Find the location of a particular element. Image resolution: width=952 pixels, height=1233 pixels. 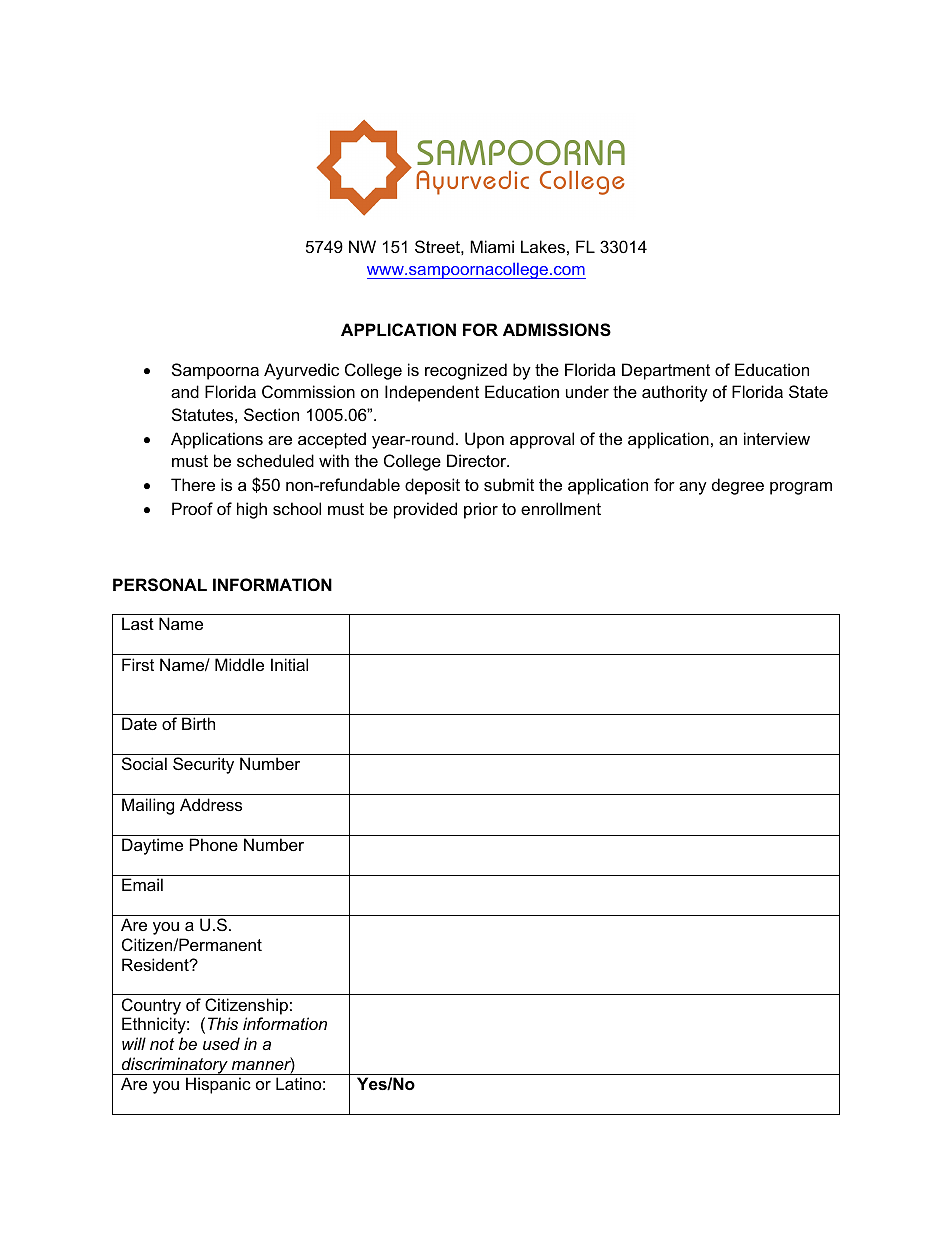

prior is located at coordinates (481, 510).
